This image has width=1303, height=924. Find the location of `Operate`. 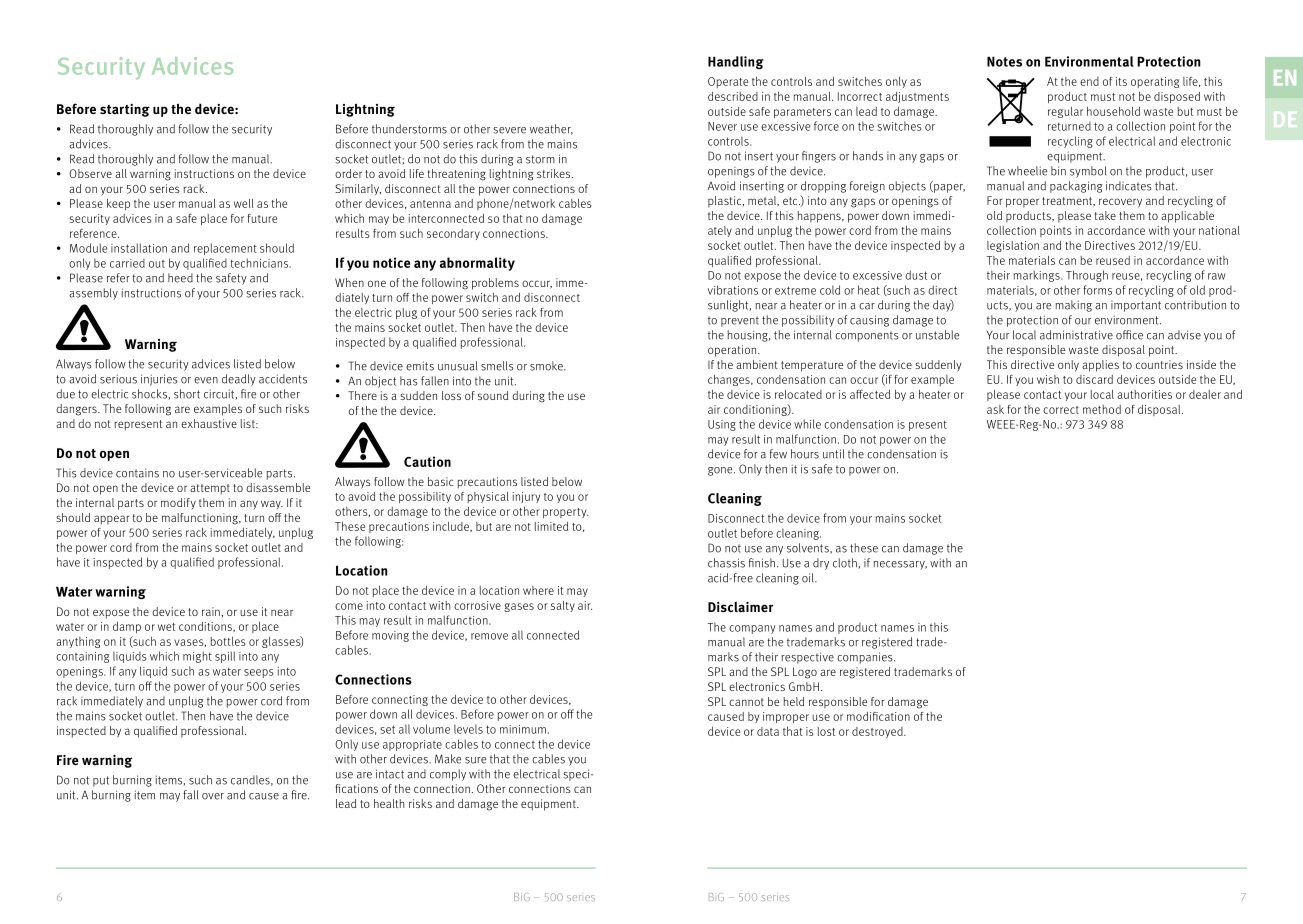

Operate is located at coordinates (728, 82).
